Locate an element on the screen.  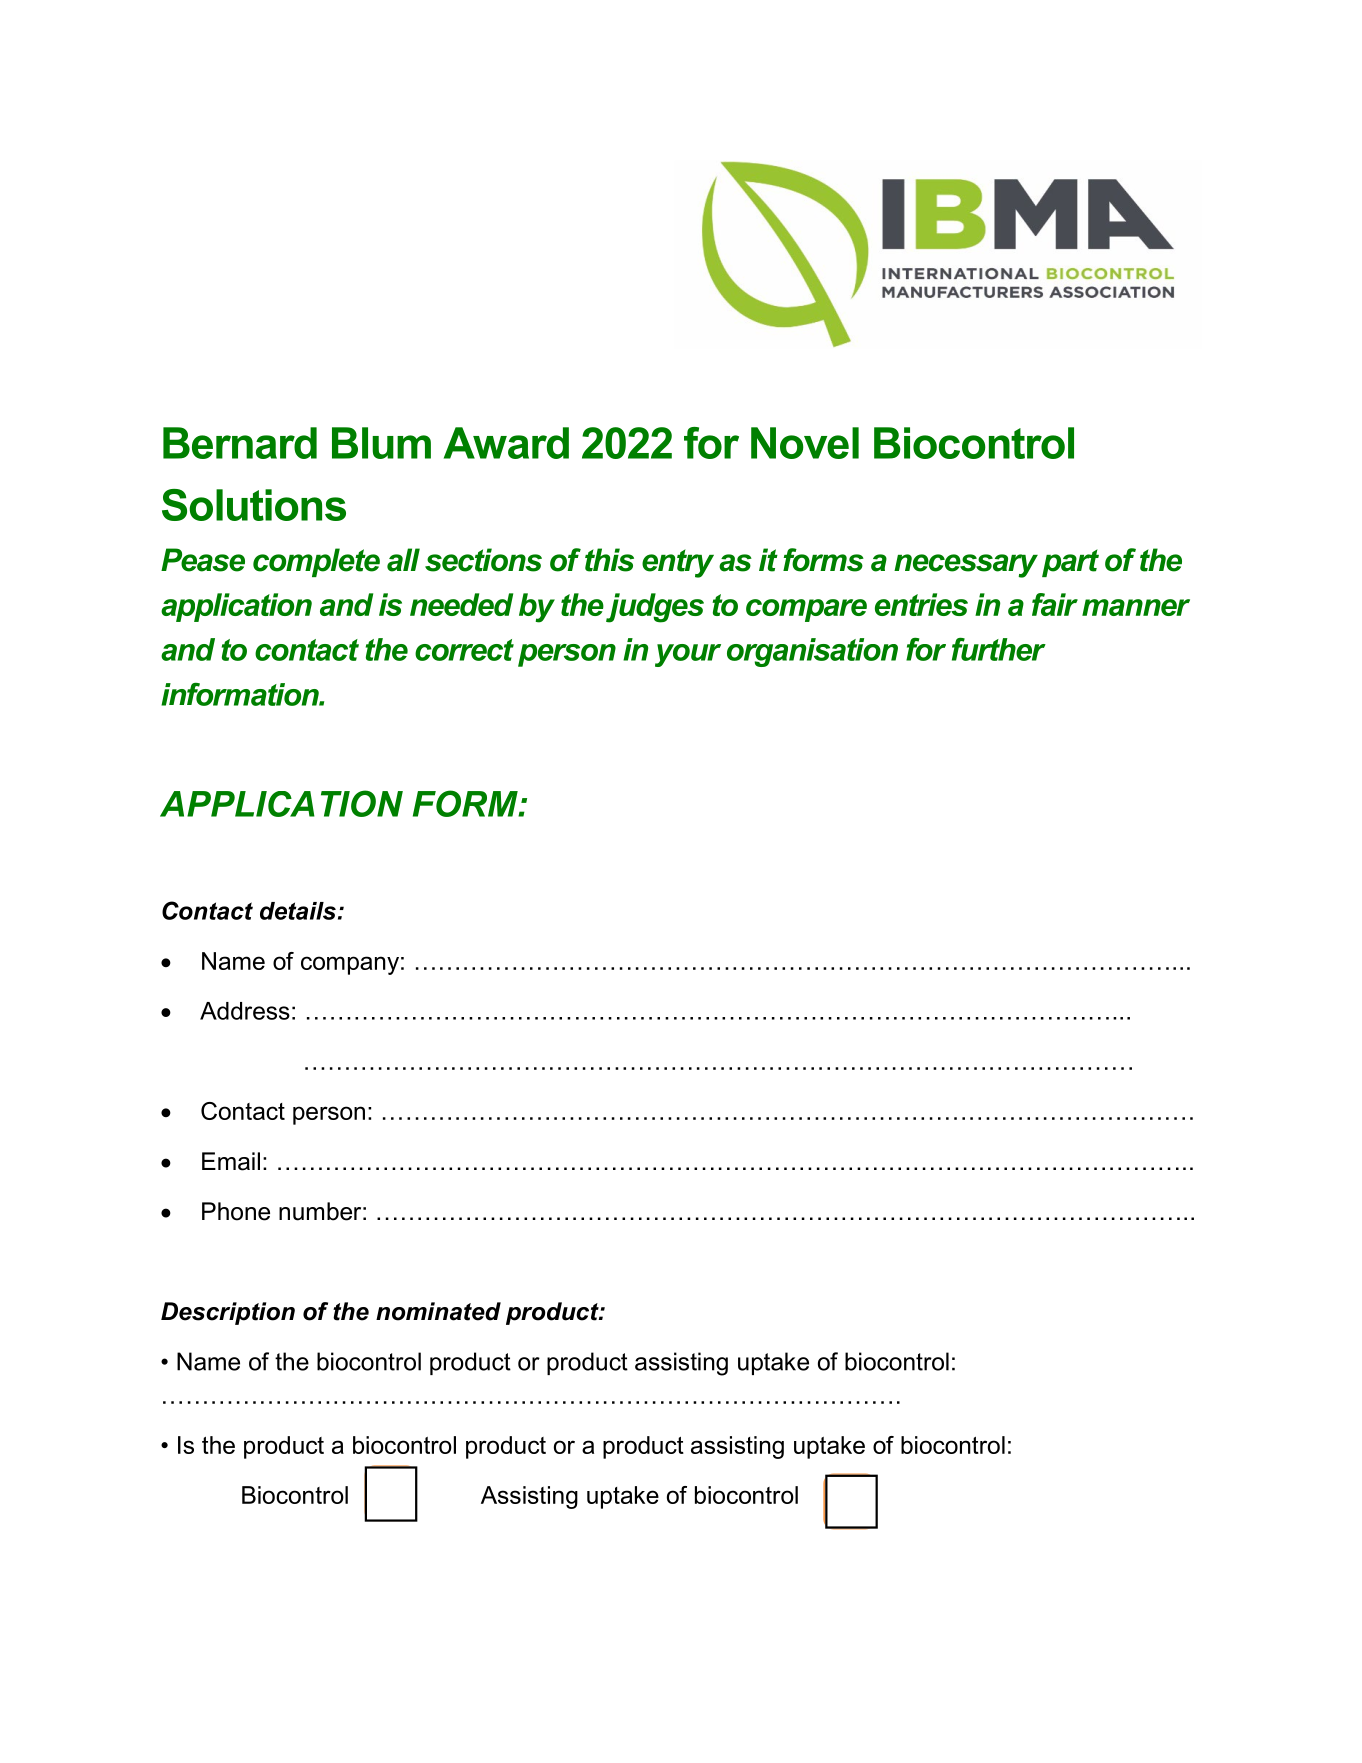
Novel is located at coordinates (805, 443).
